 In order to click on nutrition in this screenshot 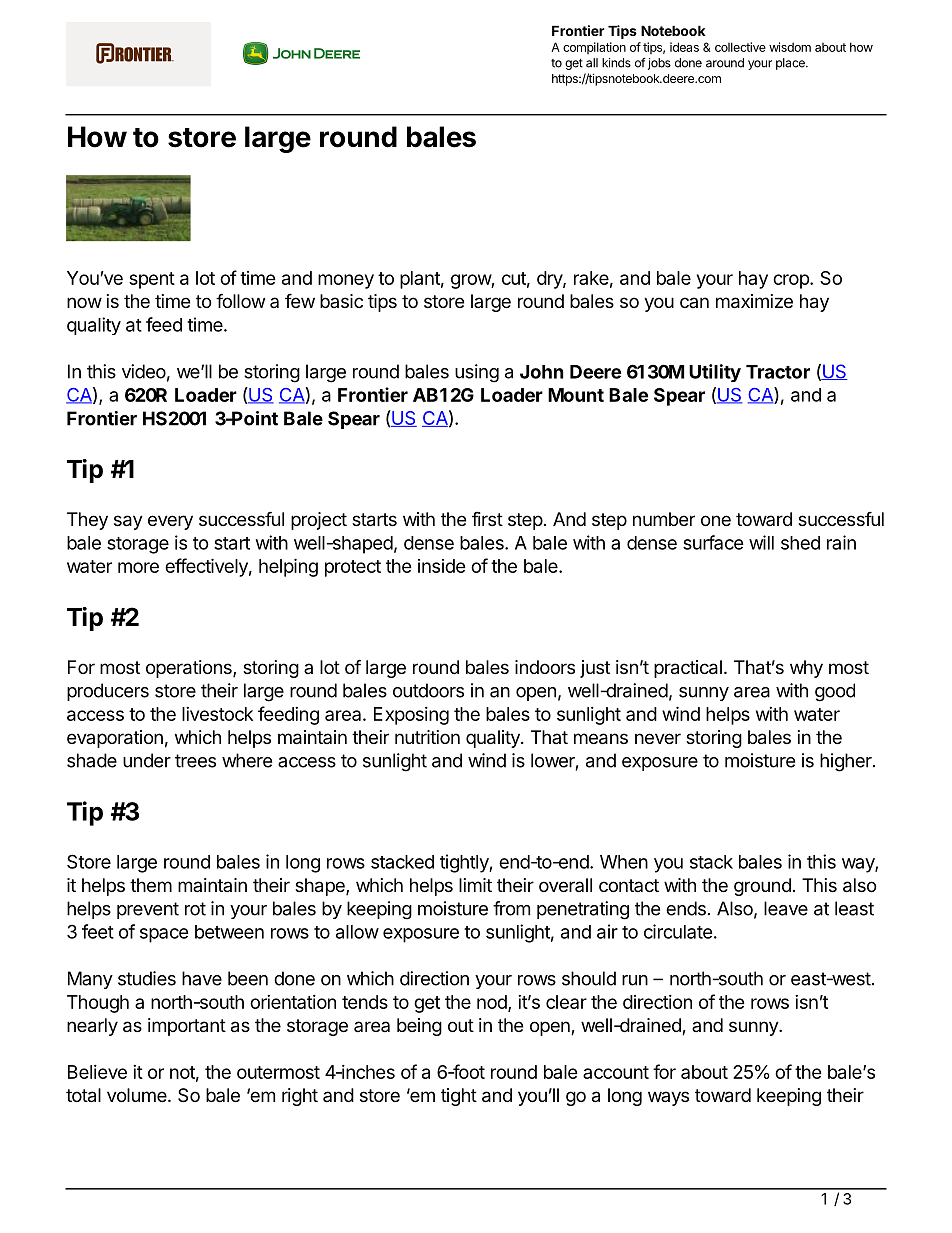, I will do `click(427, 737)`.
